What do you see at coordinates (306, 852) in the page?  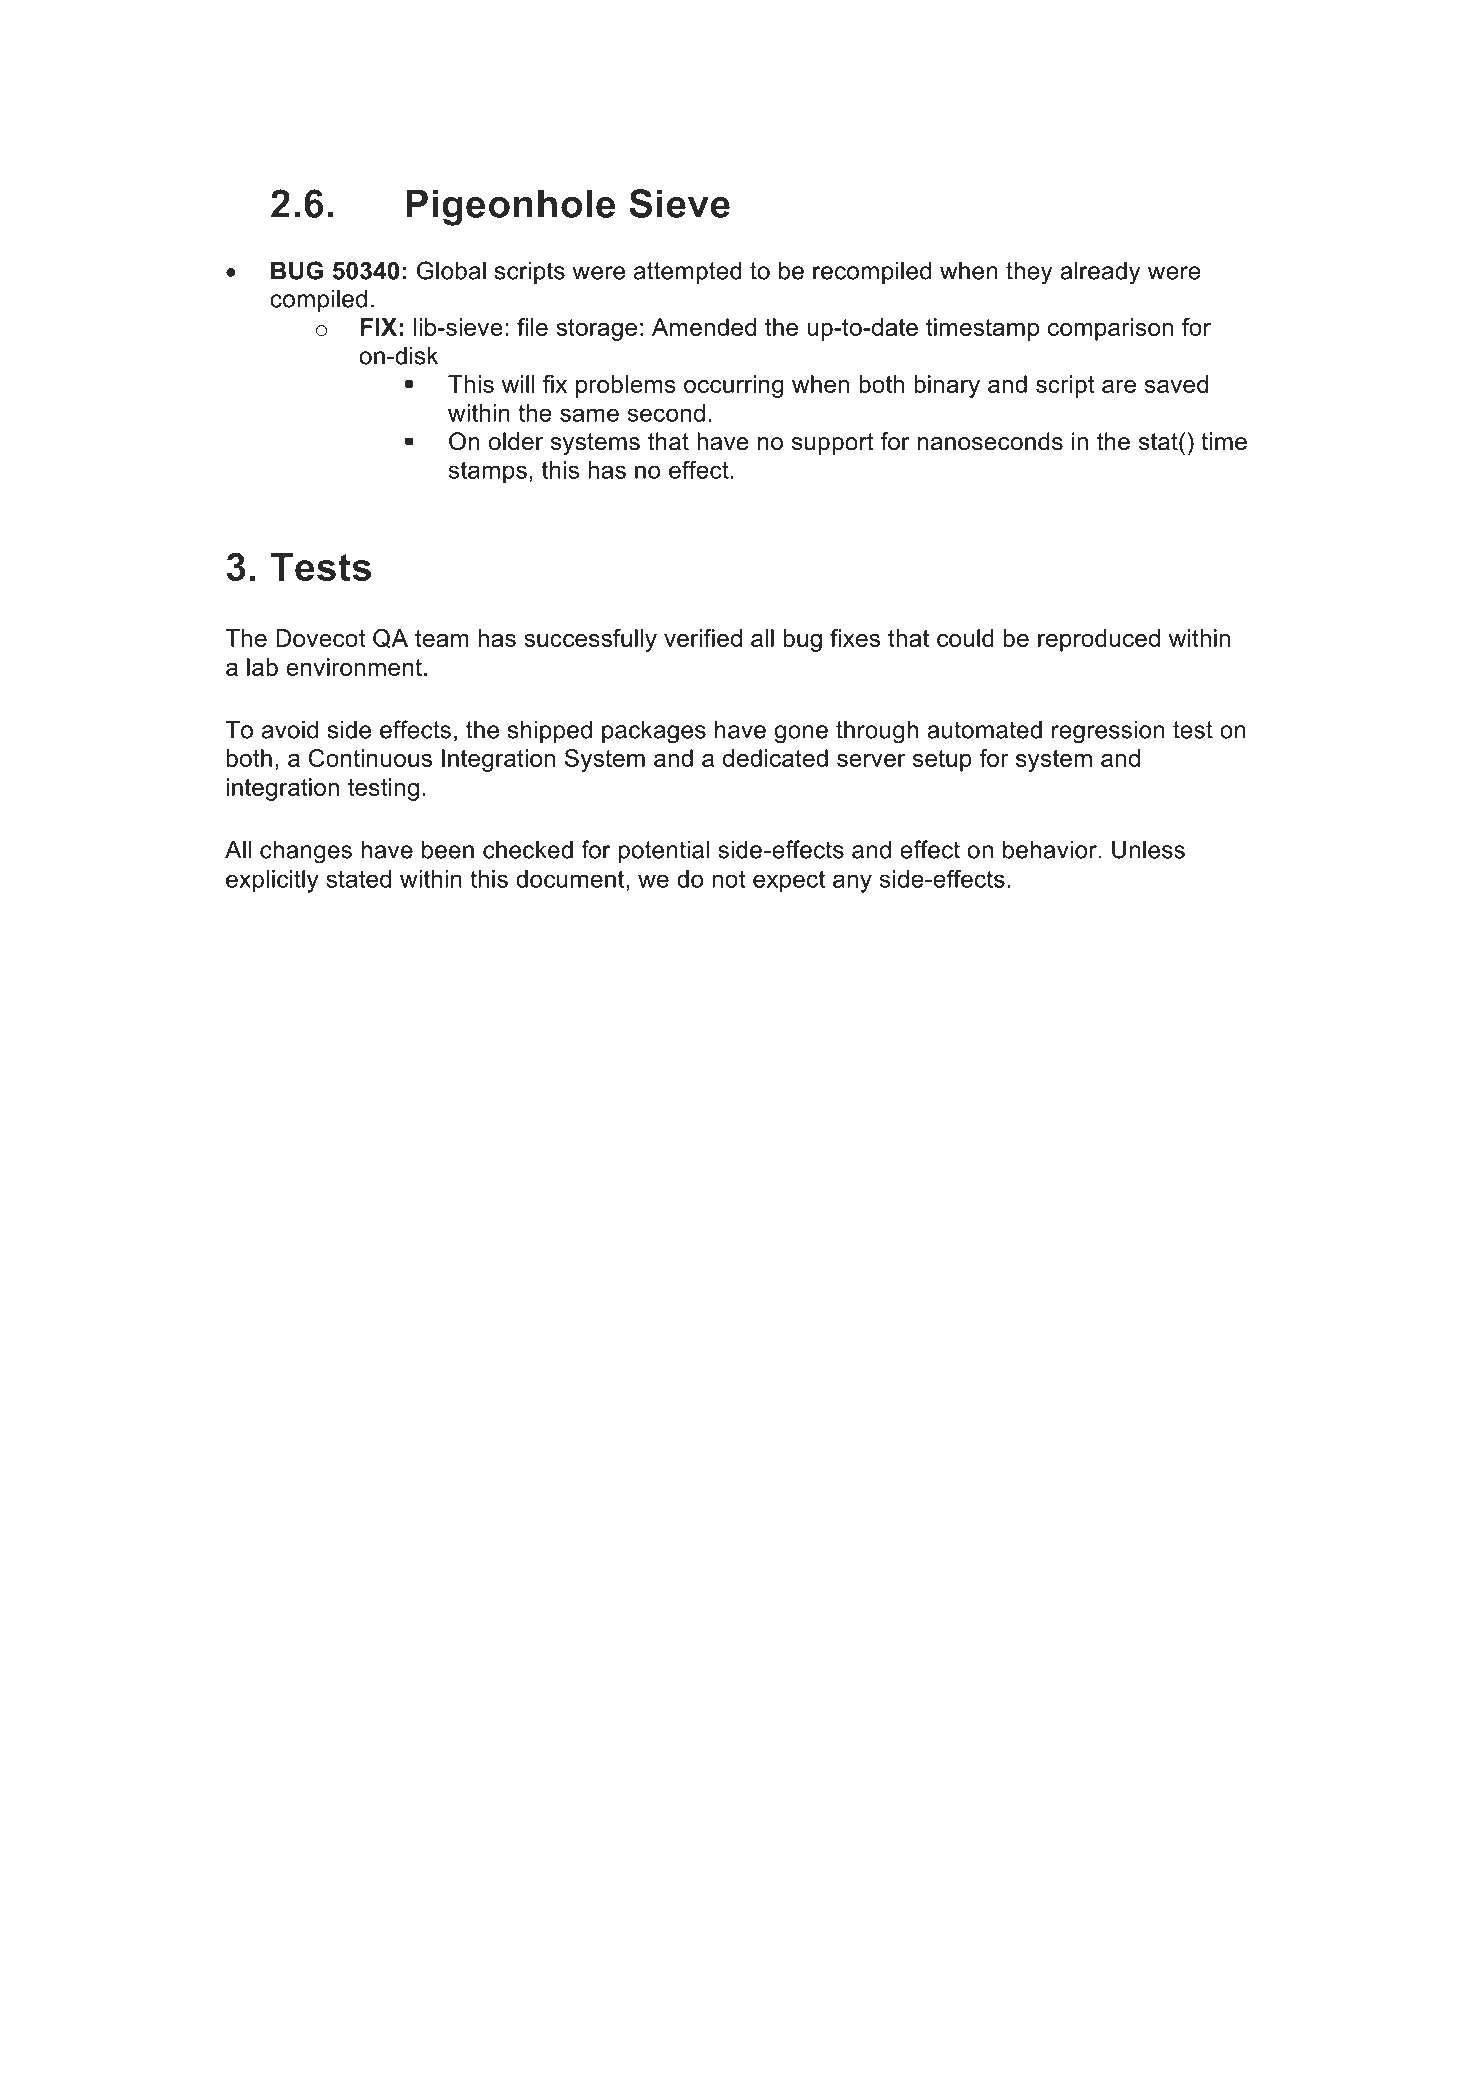 I see `changes` at bounding box center [306, 852].
